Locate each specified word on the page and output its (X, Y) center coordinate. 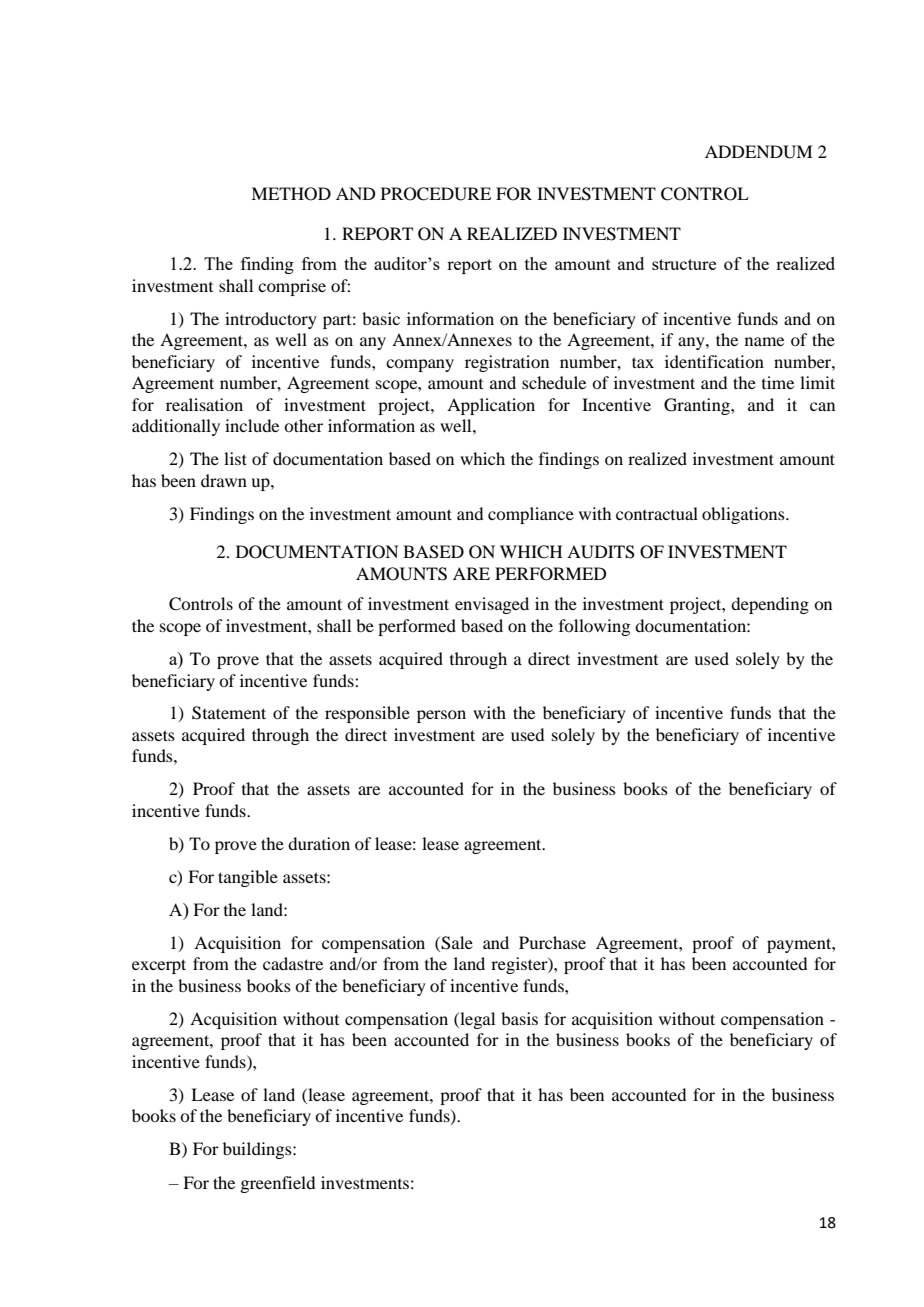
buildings (258, 1150)
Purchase (552, 942)
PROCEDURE (436, 194)
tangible (248, 878)
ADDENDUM (758, 152)
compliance (531, 515)
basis (519, 1018)
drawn (224, 480)
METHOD (291, 194)
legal (476, 1020)
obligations (744, 515)
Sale (456, 943)
